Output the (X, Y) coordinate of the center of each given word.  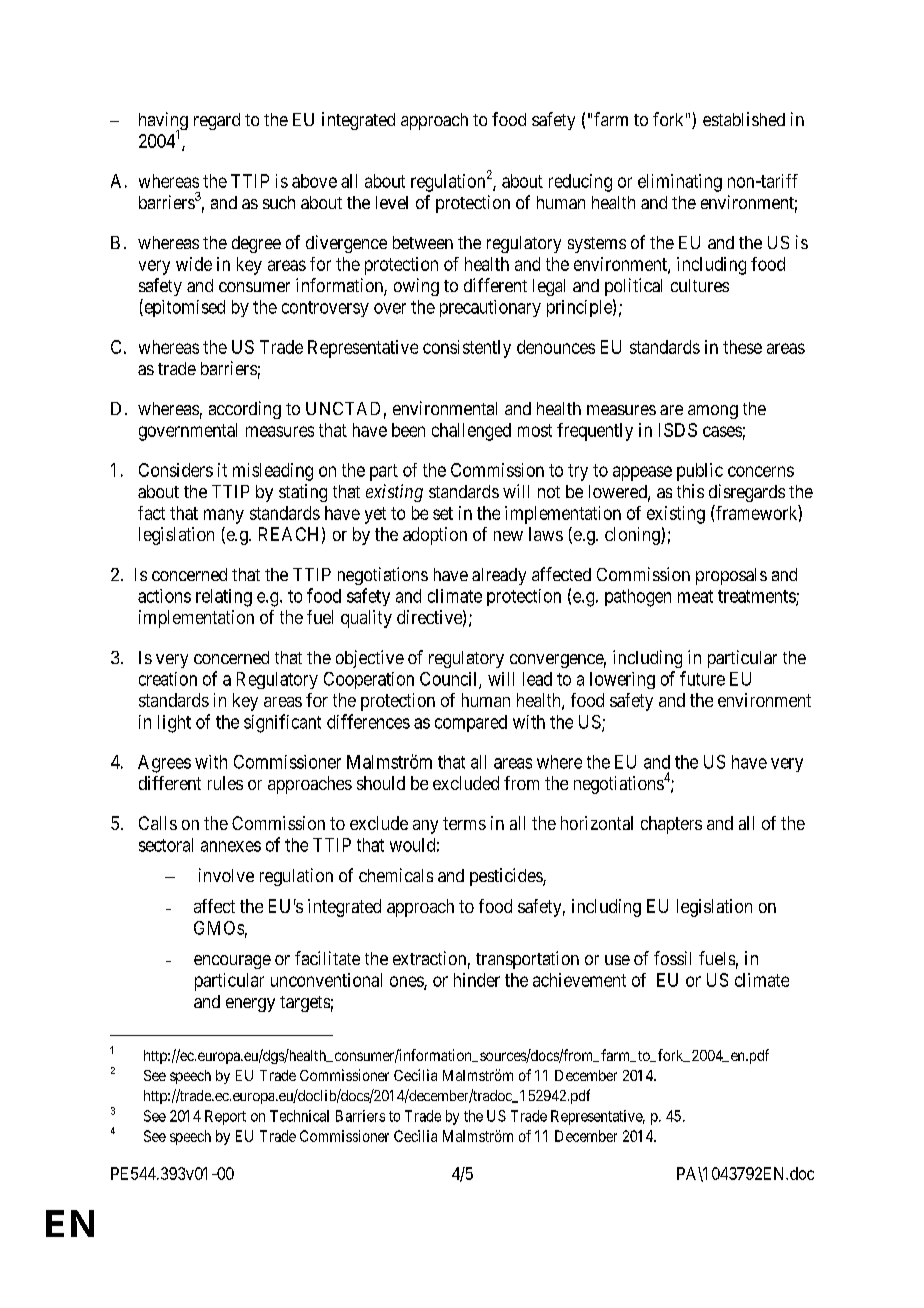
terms (464, 823)
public (700, 472)
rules (225, 783)
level (392, 202)
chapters (671, 825)
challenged (471, 432)
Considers (176, 470)
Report (225, 1117)
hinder (477, 980)
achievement (579, 980)
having (163, 122)
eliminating (680, 183)
